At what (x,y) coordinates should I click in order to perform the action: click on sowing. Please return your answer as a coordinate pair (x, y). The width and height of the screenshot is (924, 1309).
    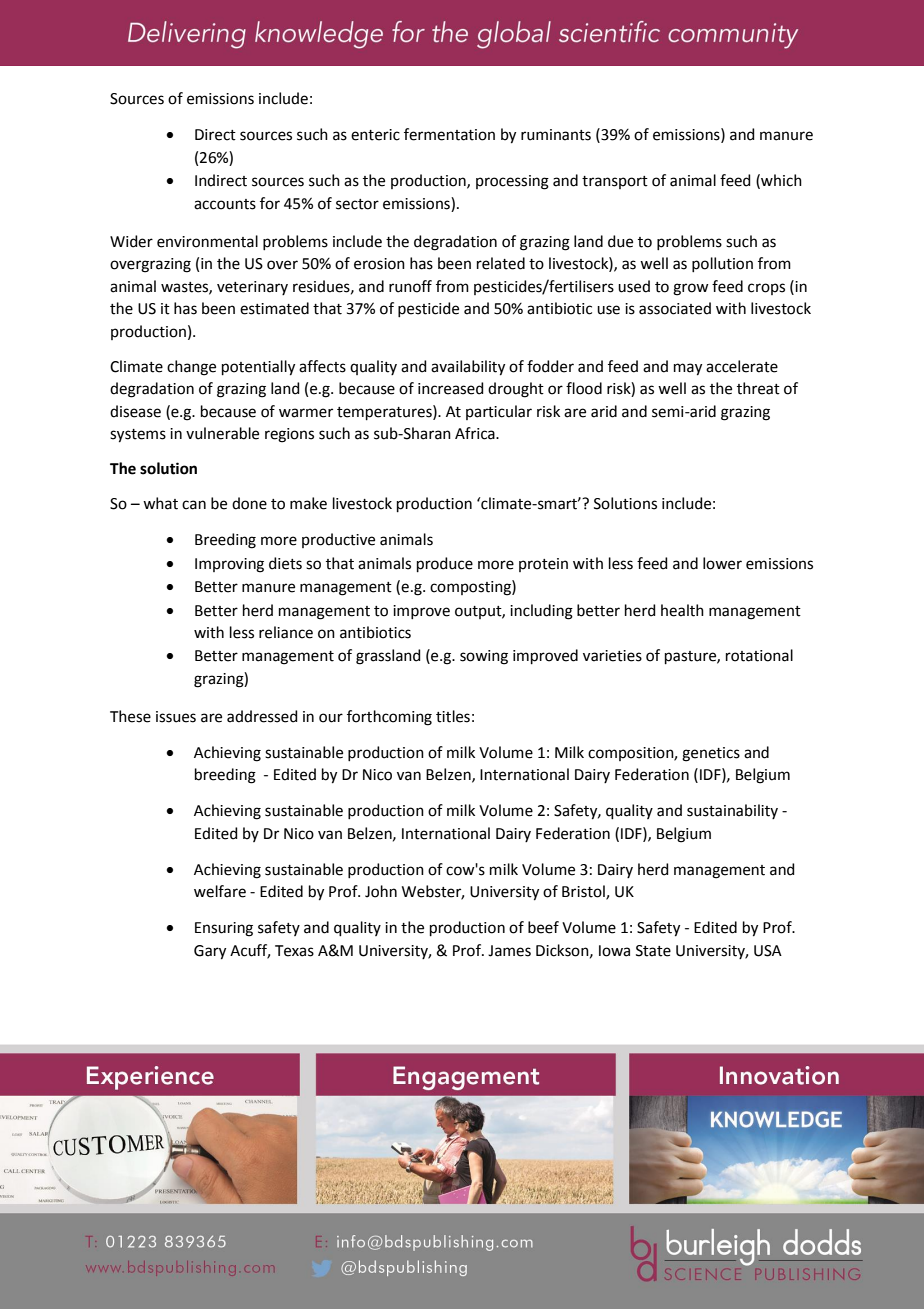
    Looking at the image, I should click on (484, 657).
